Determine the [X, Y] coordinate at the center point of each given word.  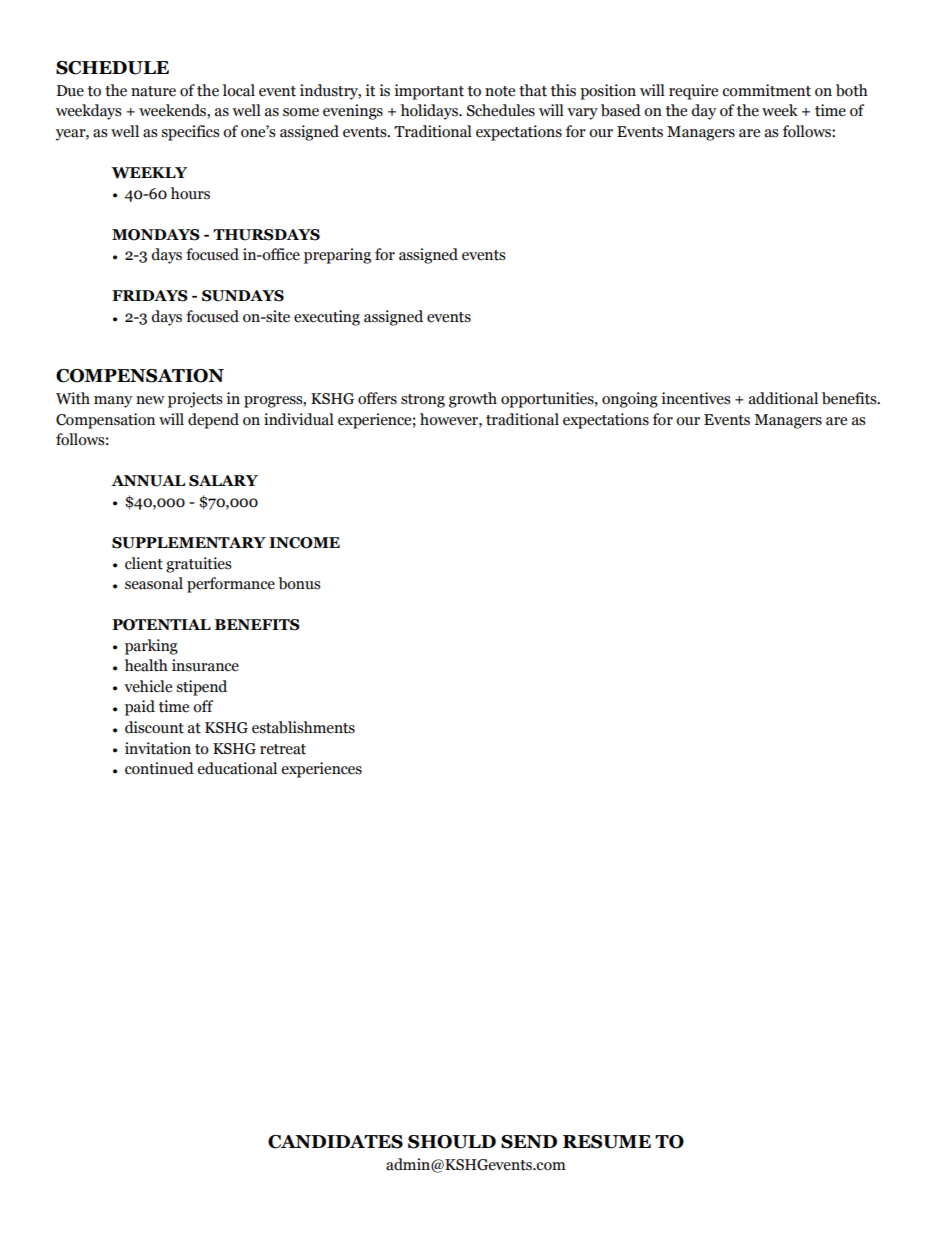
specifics [190, 133]
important [429, 92]
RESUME [607, 1142]
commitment [766, 90]
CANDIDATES [335, 1142]
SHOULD [452, 1142]
